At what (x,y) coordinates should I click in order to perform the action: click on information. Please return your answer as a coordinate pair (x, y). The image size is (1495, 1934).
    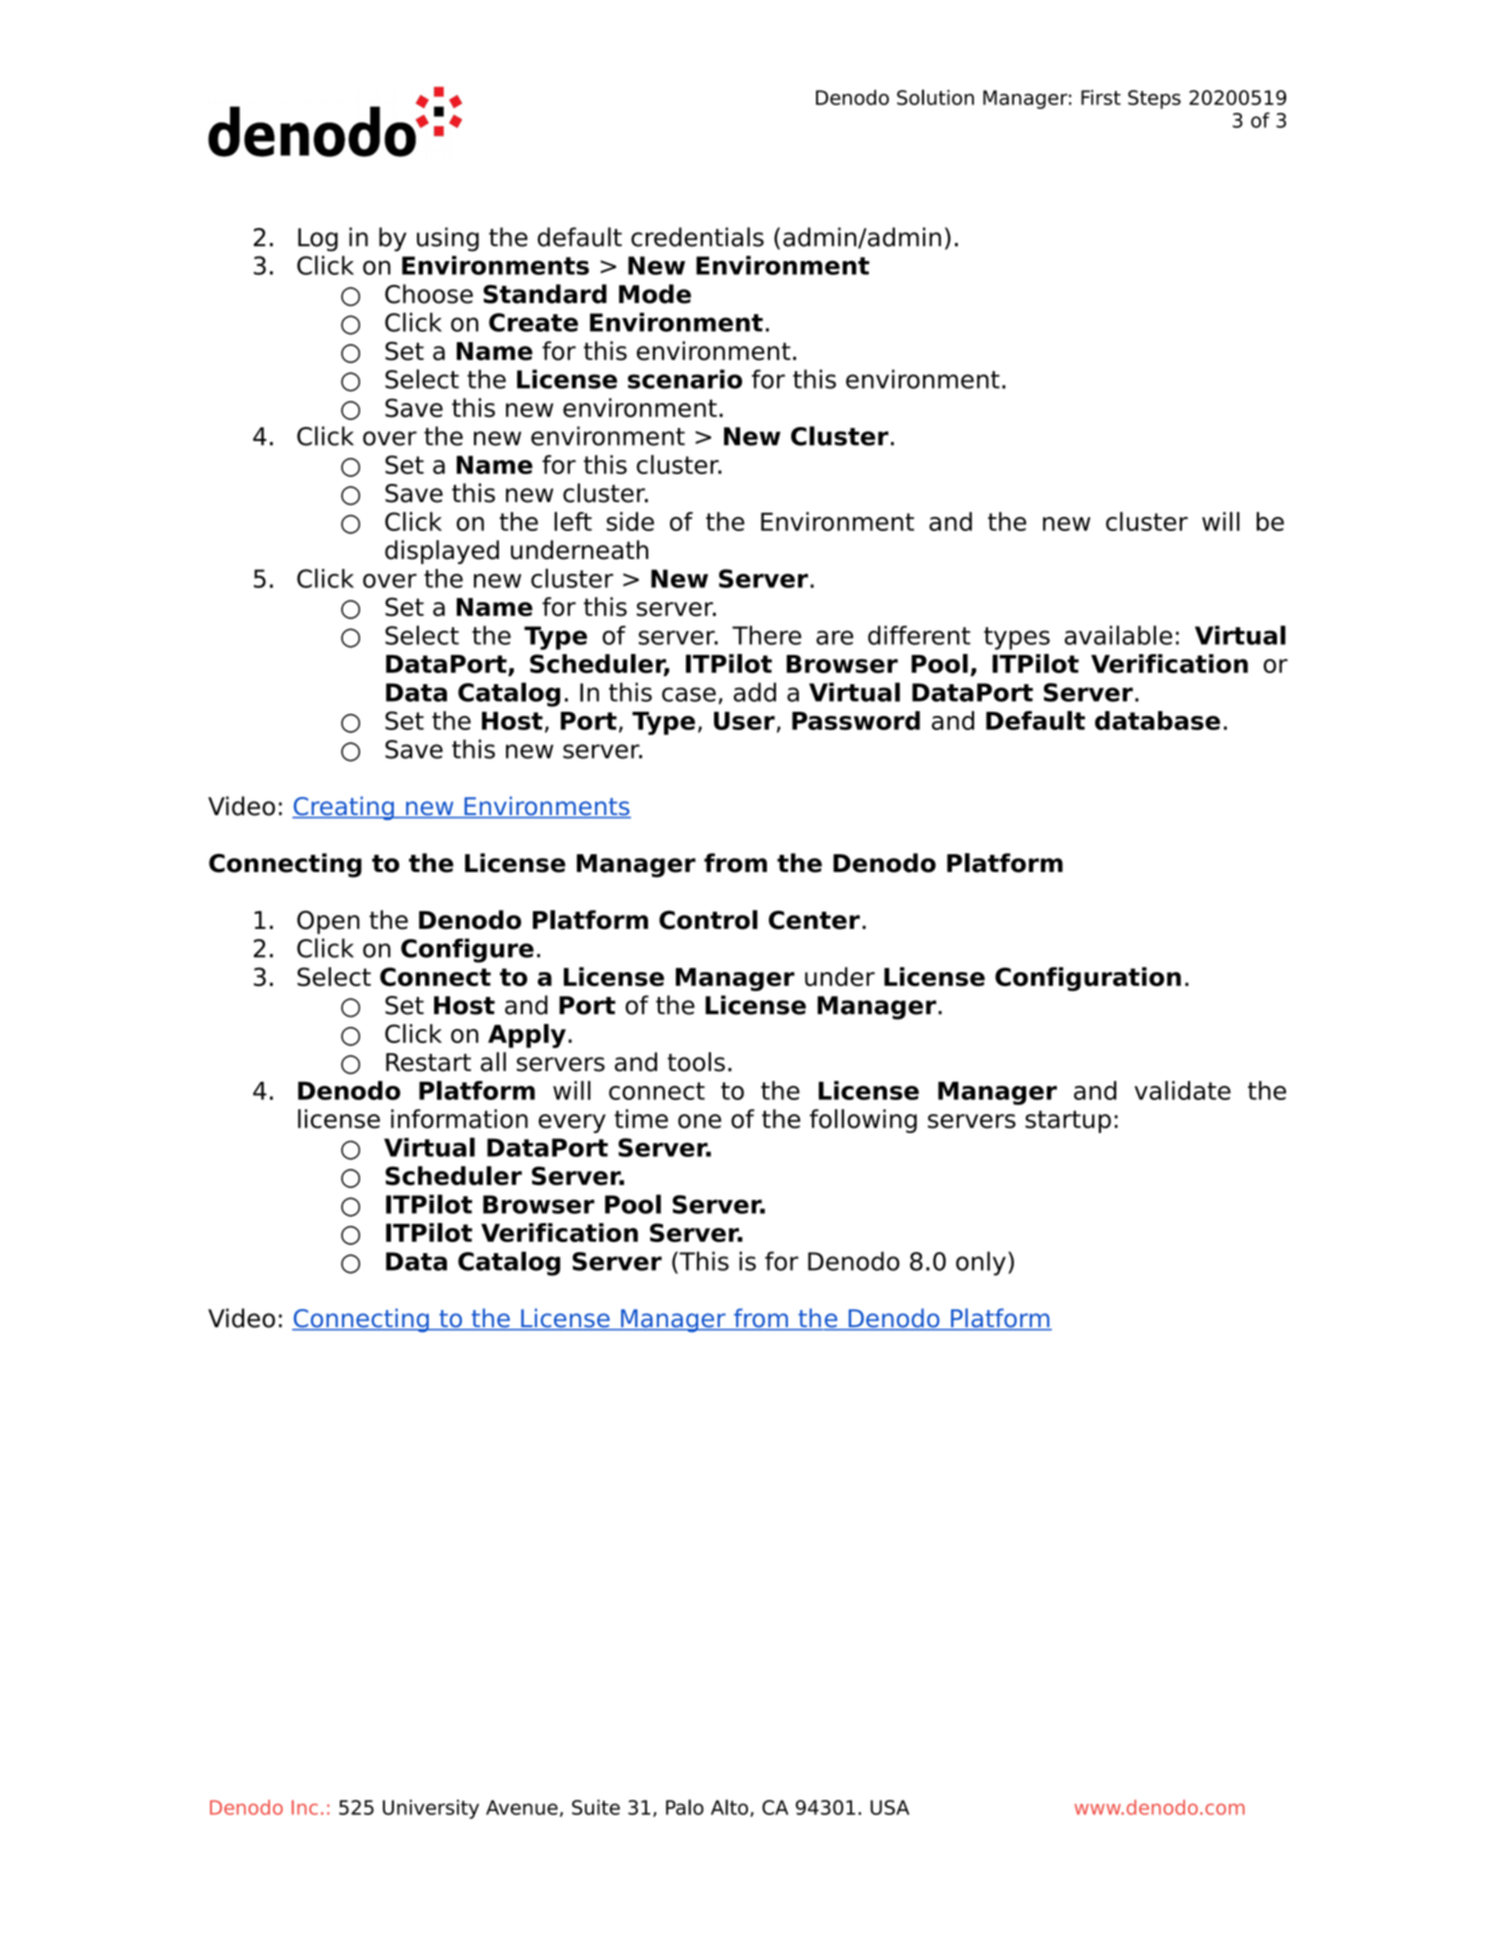
    Looking at the image, I should click on (459, 1119).
